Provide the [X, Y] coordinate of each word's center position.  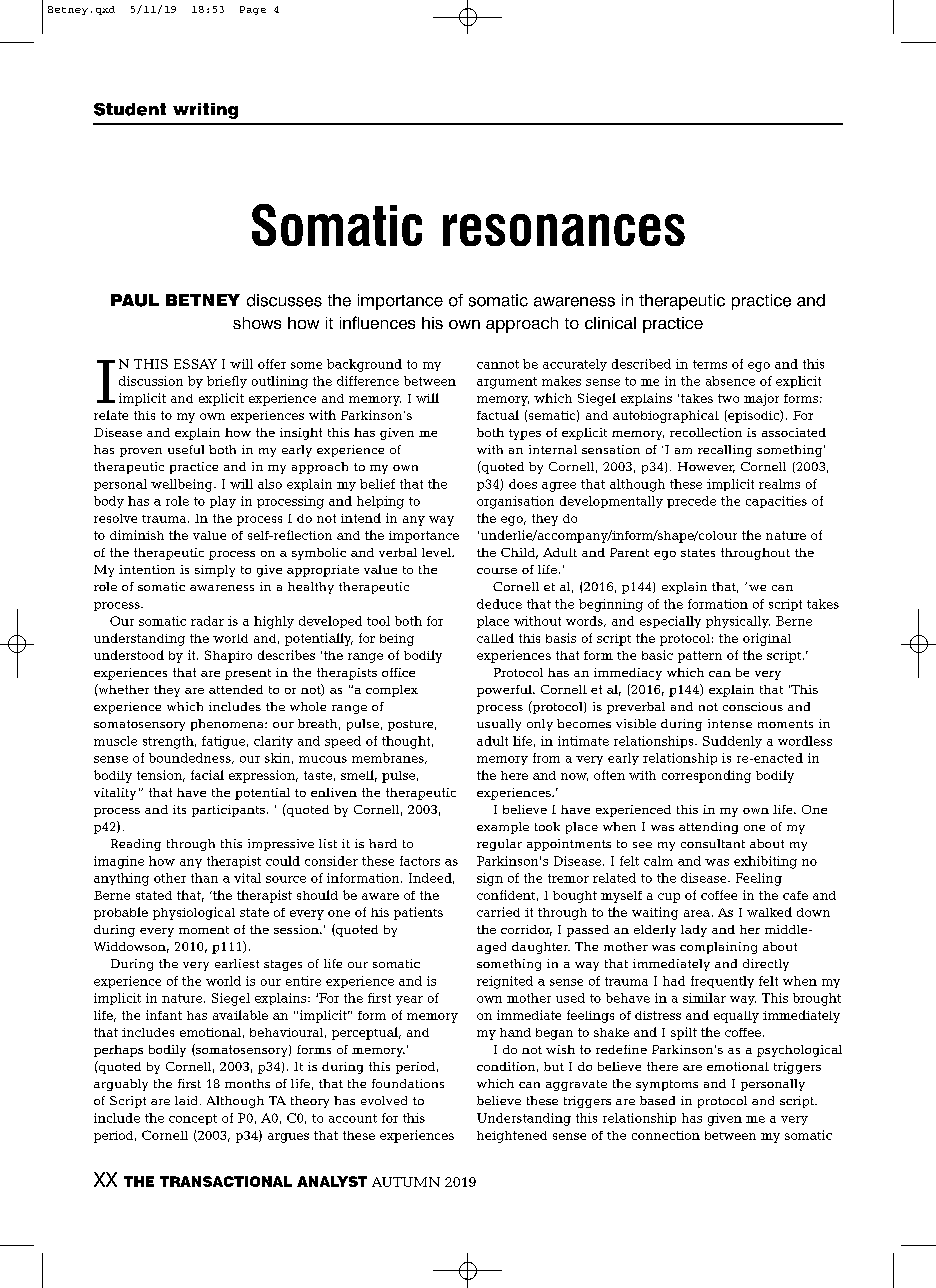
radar [207, 621]
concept [193, 1119]
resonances [564, 230]
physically [738, 622]
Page [253, 10]
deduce [499, 604]
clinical [610, 323]
